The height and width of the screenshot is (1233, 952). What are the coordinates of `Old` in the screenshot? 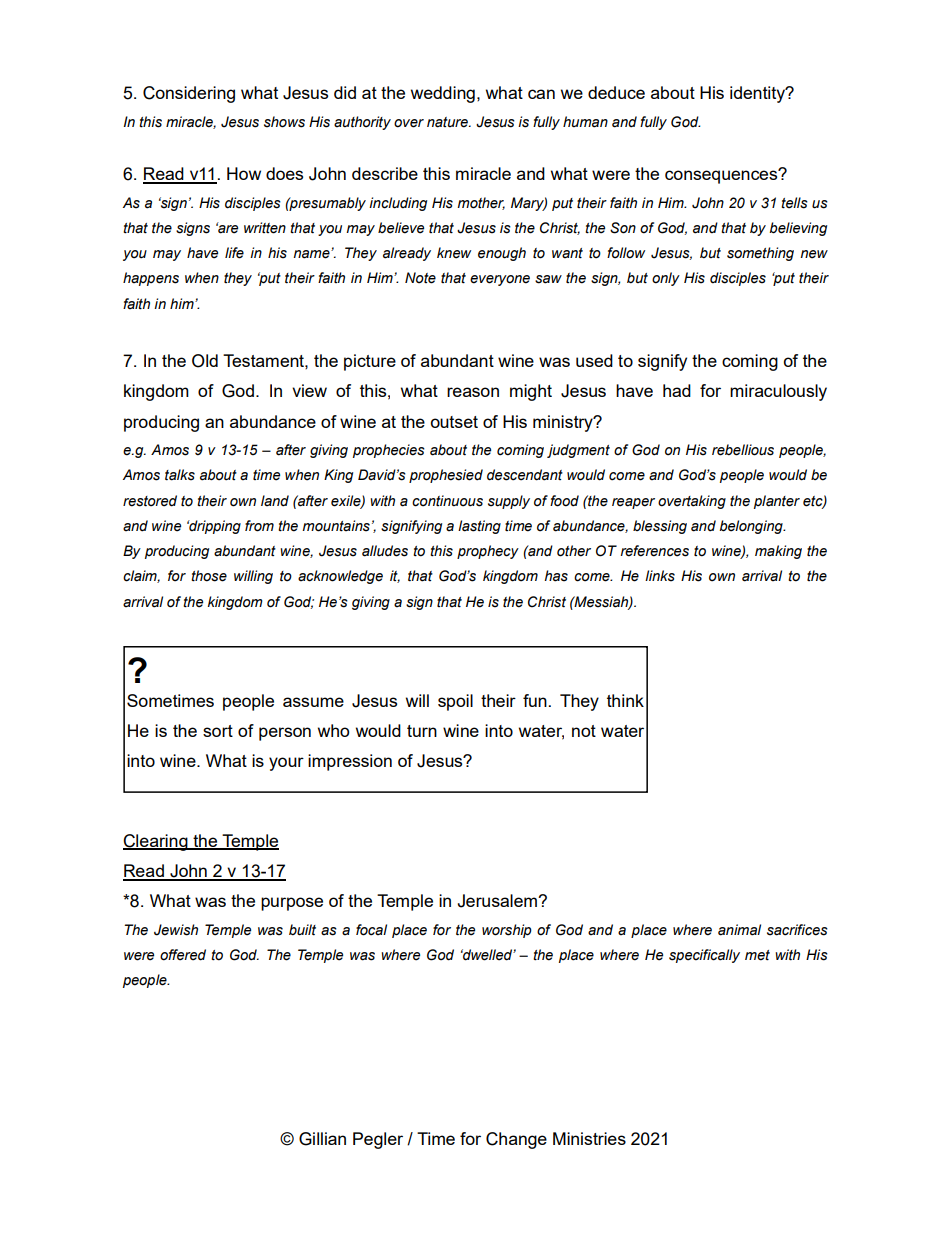 It's located at (205, 361).
